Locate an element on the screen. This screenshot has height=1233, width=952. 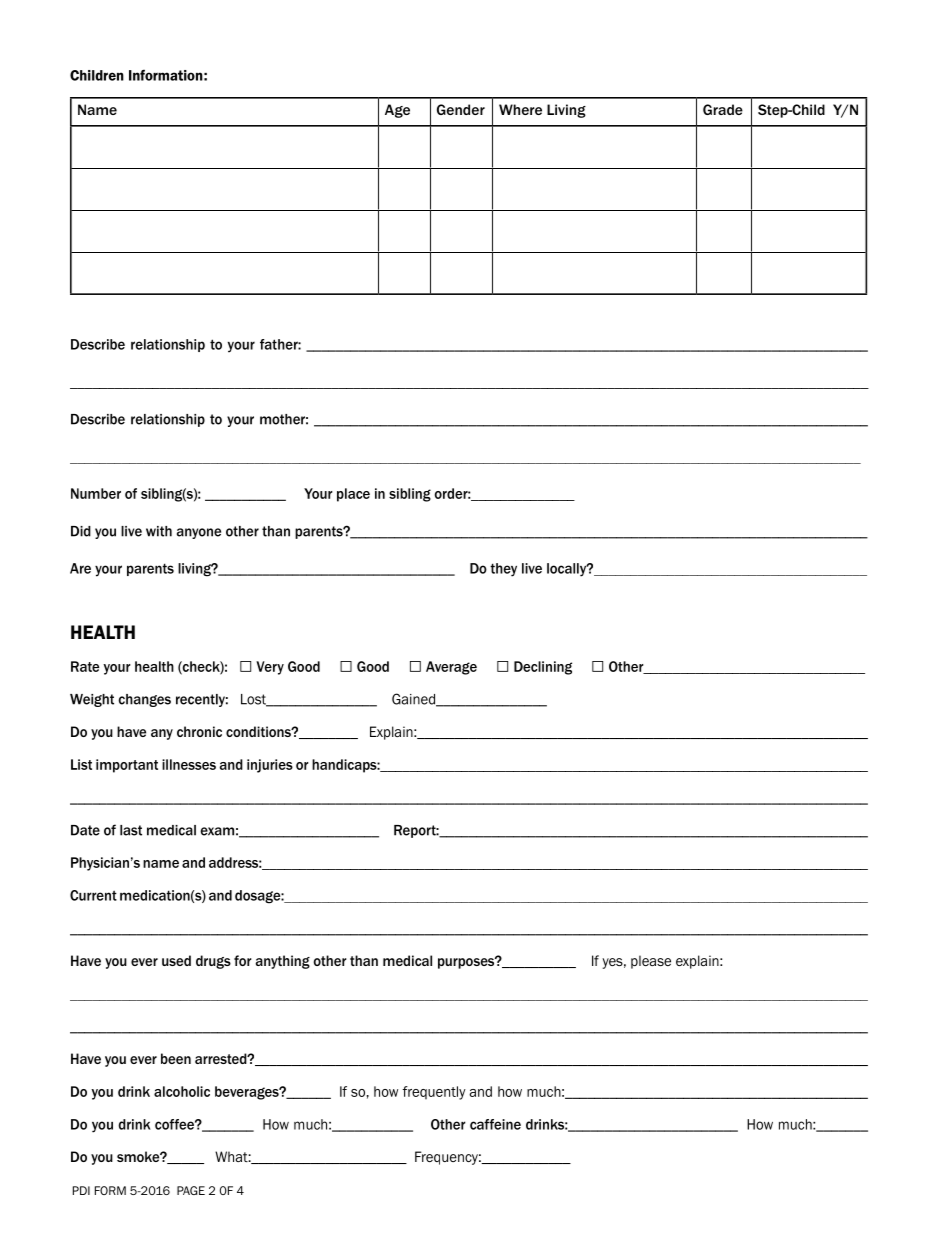
changes is located at coordinates (144, 700).
